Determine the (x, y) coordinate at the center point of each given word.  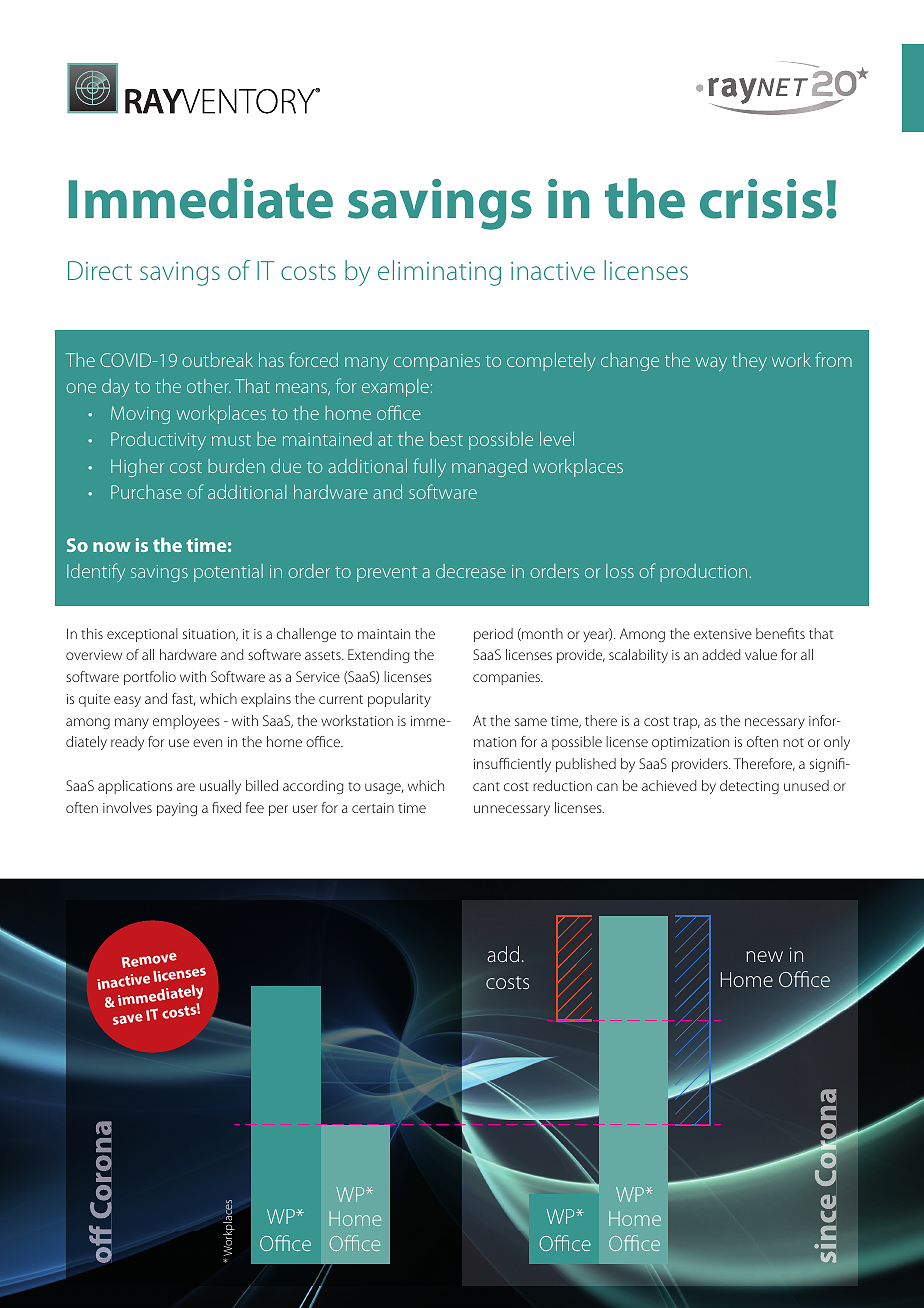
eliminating (439, 273)
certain (373, 808)
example (395, 388)
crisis (761, 199)
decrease (471, 571)
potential (228, 573)
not (793, 742)
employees (186, 722)
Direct (100, 270)
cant (486, 786)
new (764, 956)
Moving (140, 415)
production (703, 573)
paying (177, 809)
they (749, 362)
